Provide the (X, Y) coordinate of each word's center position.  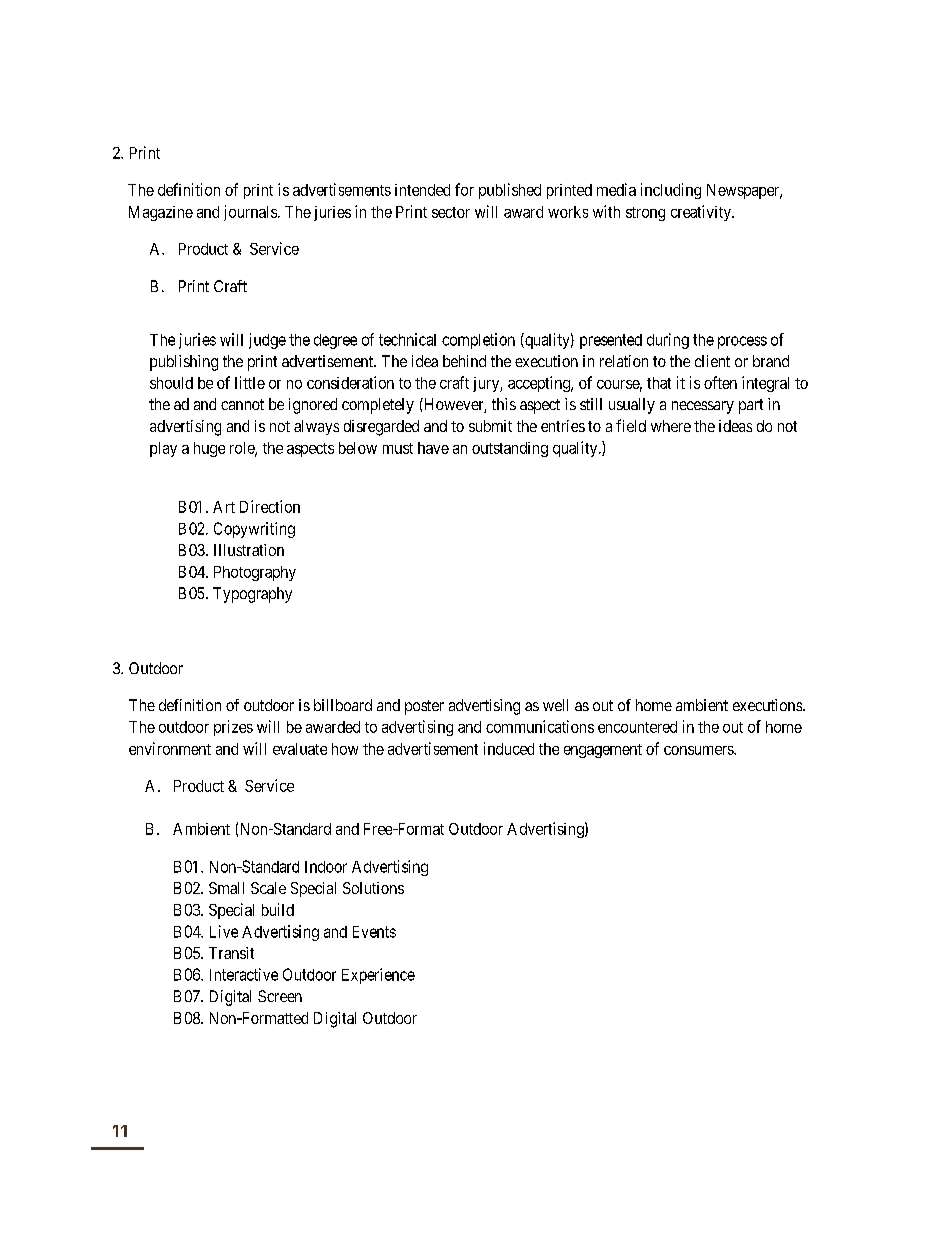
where (671, 426)
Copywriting (254, 530)
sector (451, 212)
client (712, 361)
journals (250, 213)
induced (509, 748)
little (250, 382)
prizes (233, 728)
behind (464, 361)
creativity (702, 213)
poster (424, 707)
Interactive (244, 974)
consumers (699, 750)
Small (226, 888)
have (433, 448)
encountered (637, 727)
